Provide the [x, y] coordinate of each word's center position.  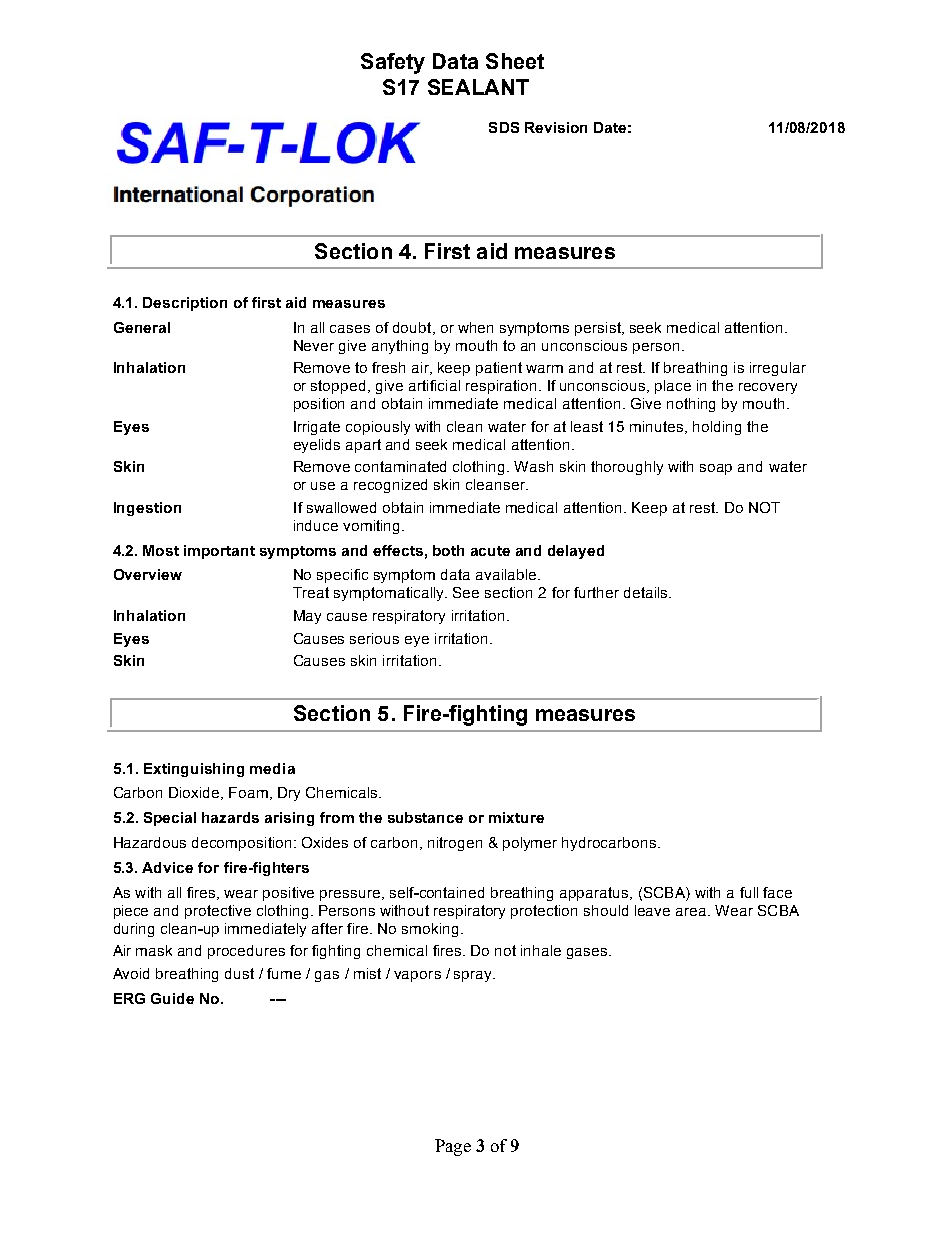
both [448, 550]
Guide [172, 998]
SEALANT [478, 87]
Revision [556, 127]
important [219, 552]
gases [588, 953]
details [647, 592]
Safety [393, 63]
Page [453, 1147]
